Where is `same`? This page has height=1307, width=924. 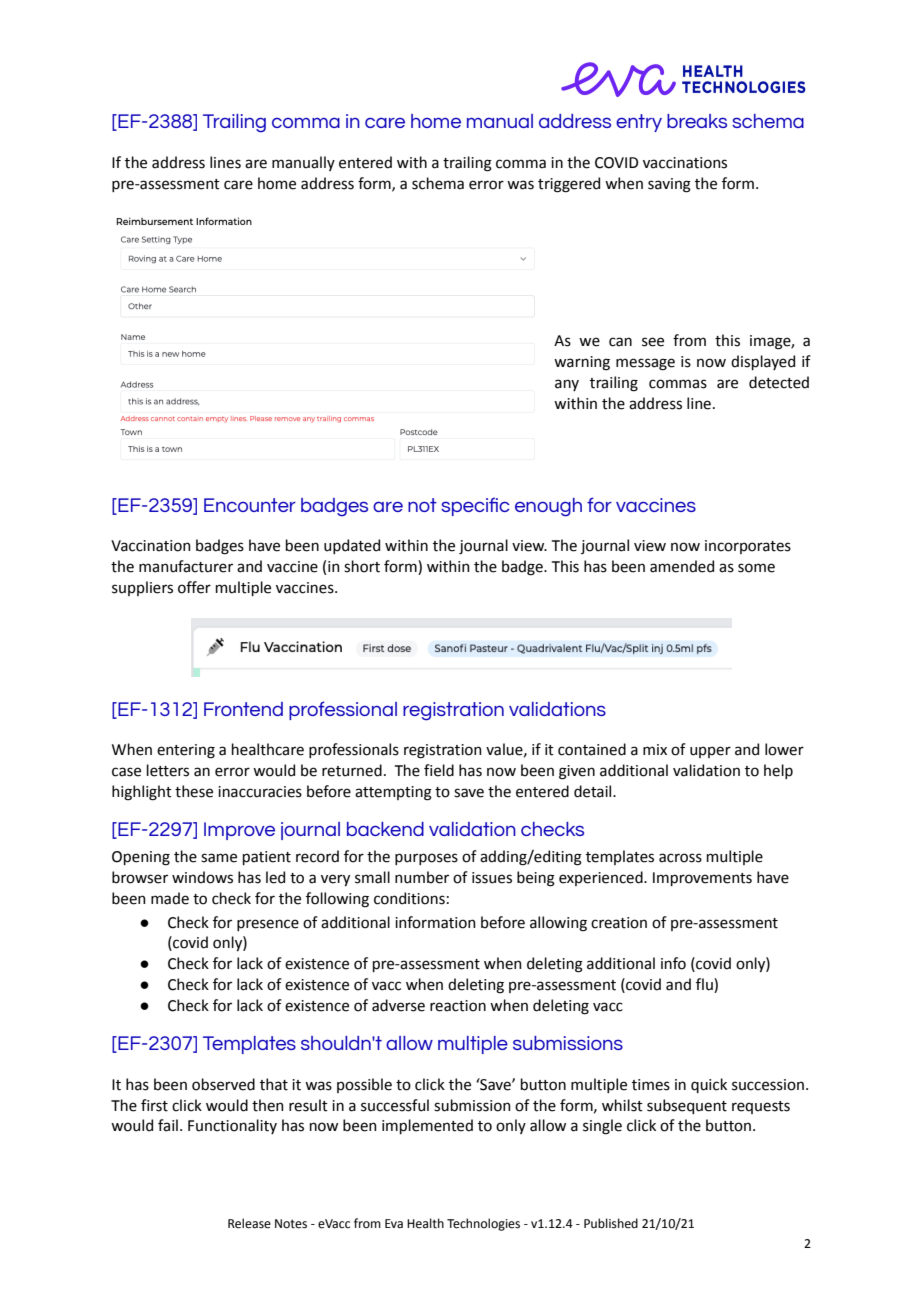 same is located at coordinates (219, 858).
